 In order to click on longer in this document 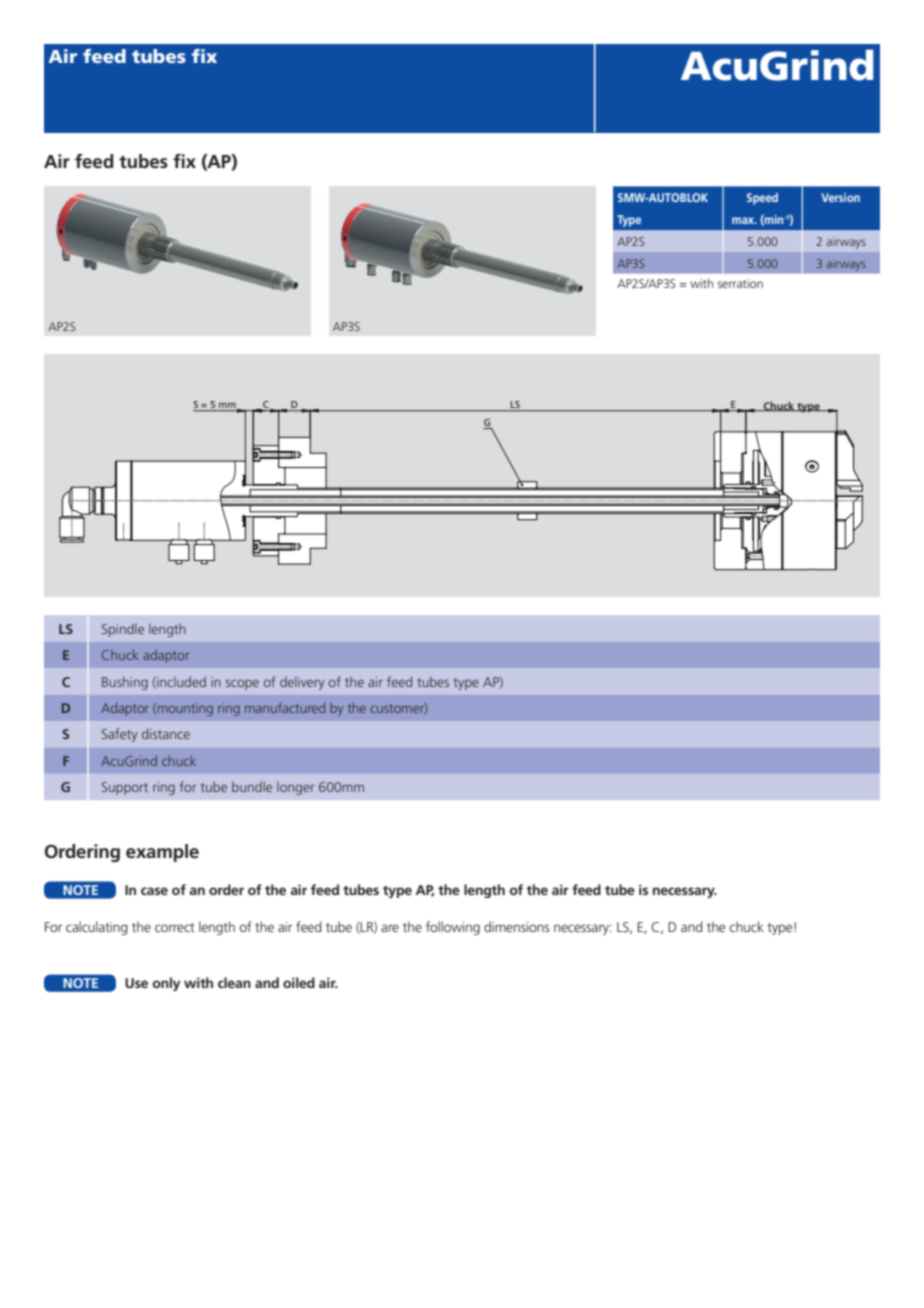, I will do `click(296, 788)`.
